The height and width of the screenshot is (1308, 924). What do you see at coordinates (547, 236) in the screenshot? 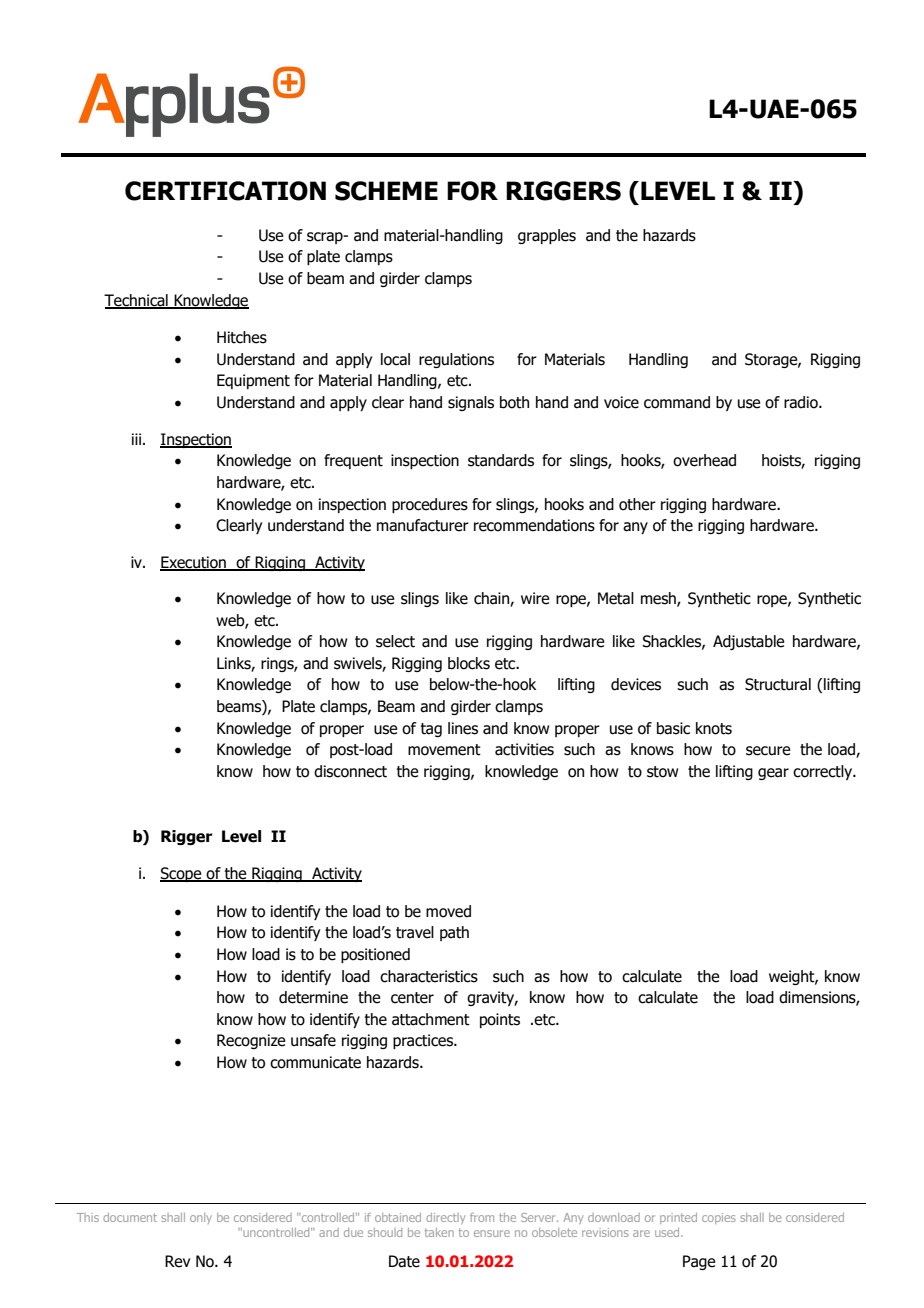
I see `grapples` at bounding box center [547, 236].
